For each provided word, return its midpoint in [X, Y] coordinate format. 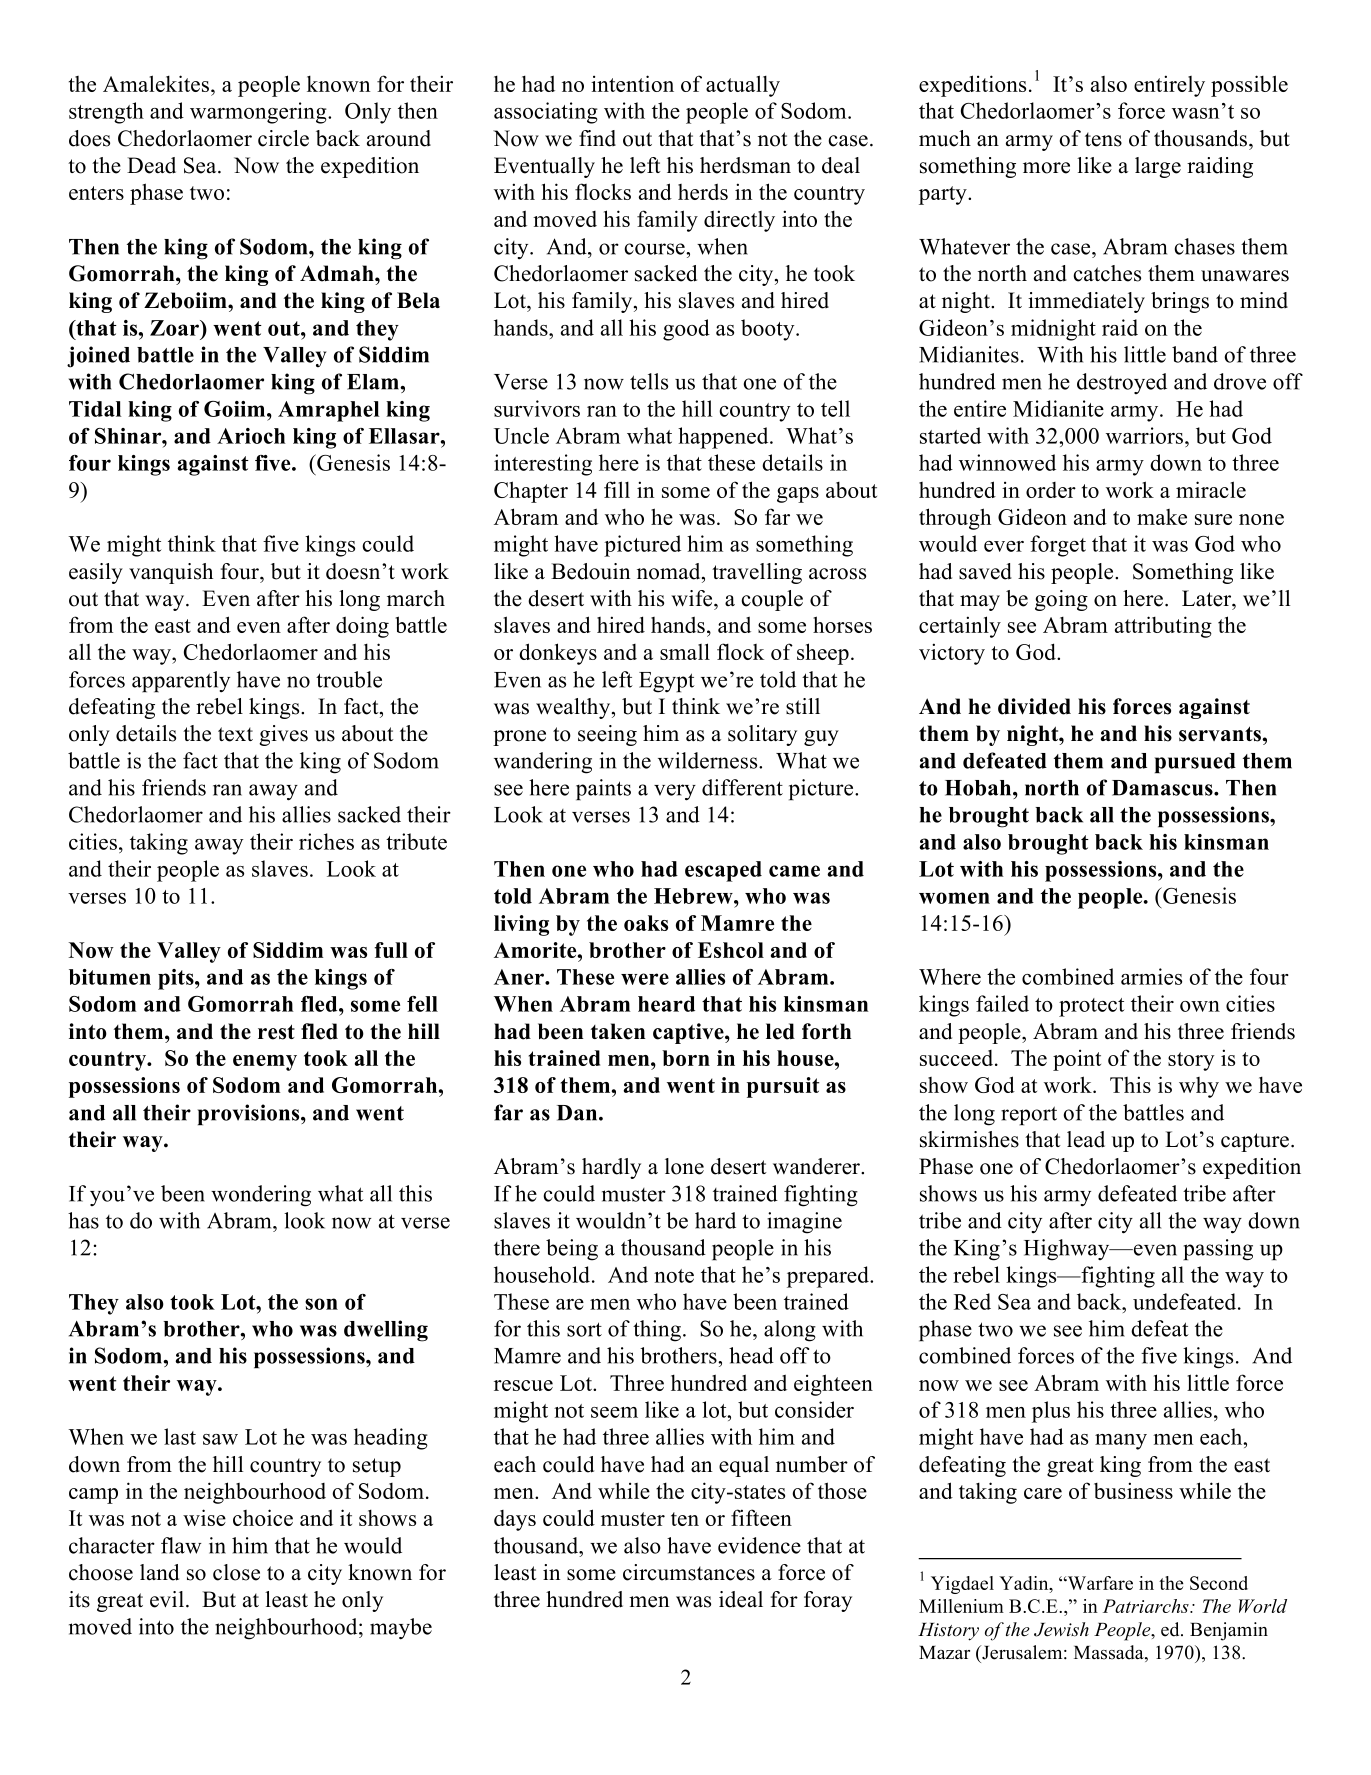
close [236, 1572]
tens [1103, 139]
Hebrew [694, 896]
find [597, 138]
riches [326, 841]
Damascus [1163, 788]
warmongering [259, 113]
